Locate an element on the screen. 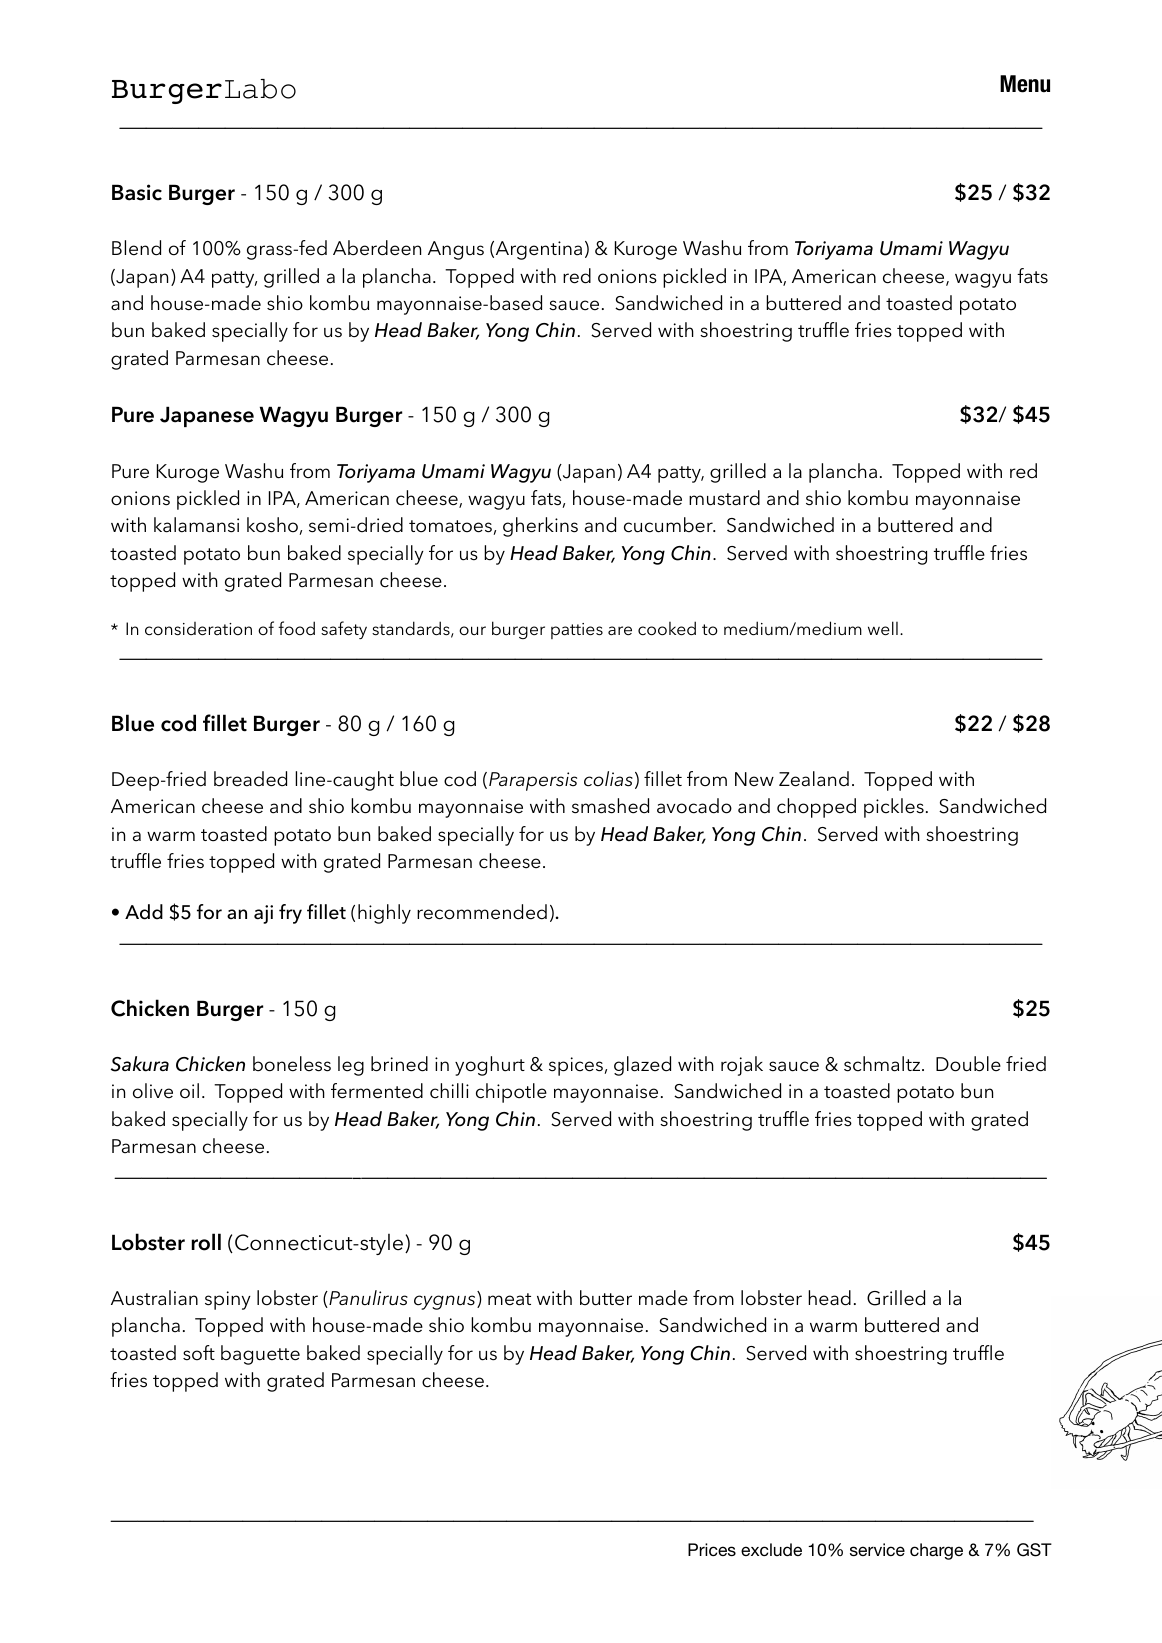 The height and width of the screenshot is (1643, 1162). Menu is located at coordinates (1025, 84).
